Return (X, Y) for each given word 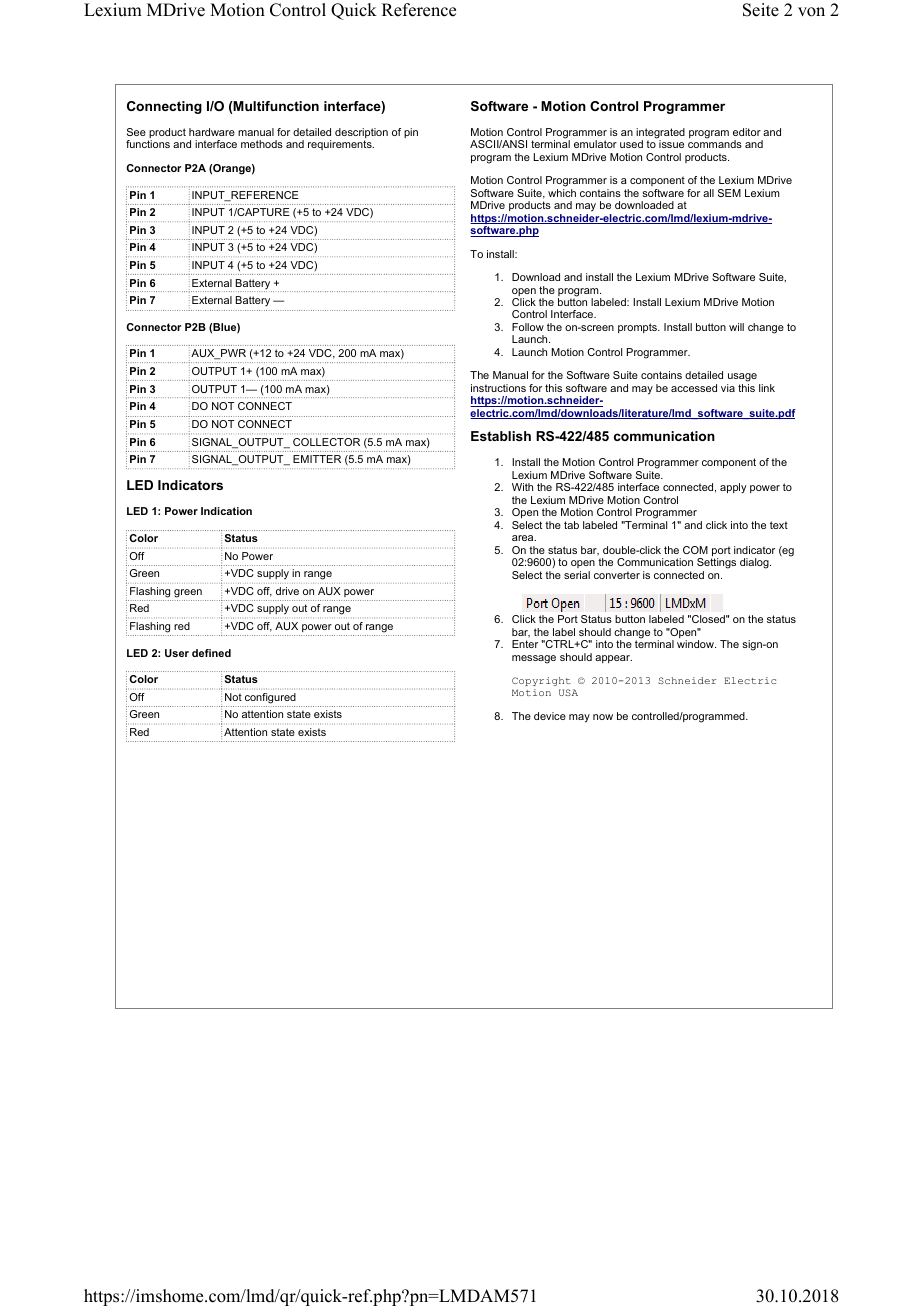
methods (262, 144)
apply (733, 488)
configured (270, 698)
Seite (761, 10)
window (696, 644)
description (361, 134)
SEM (729, 193)
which (562, 193)
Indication (226, 511)
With (522, 487)
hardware (212, 132)
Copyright (541, 681)
